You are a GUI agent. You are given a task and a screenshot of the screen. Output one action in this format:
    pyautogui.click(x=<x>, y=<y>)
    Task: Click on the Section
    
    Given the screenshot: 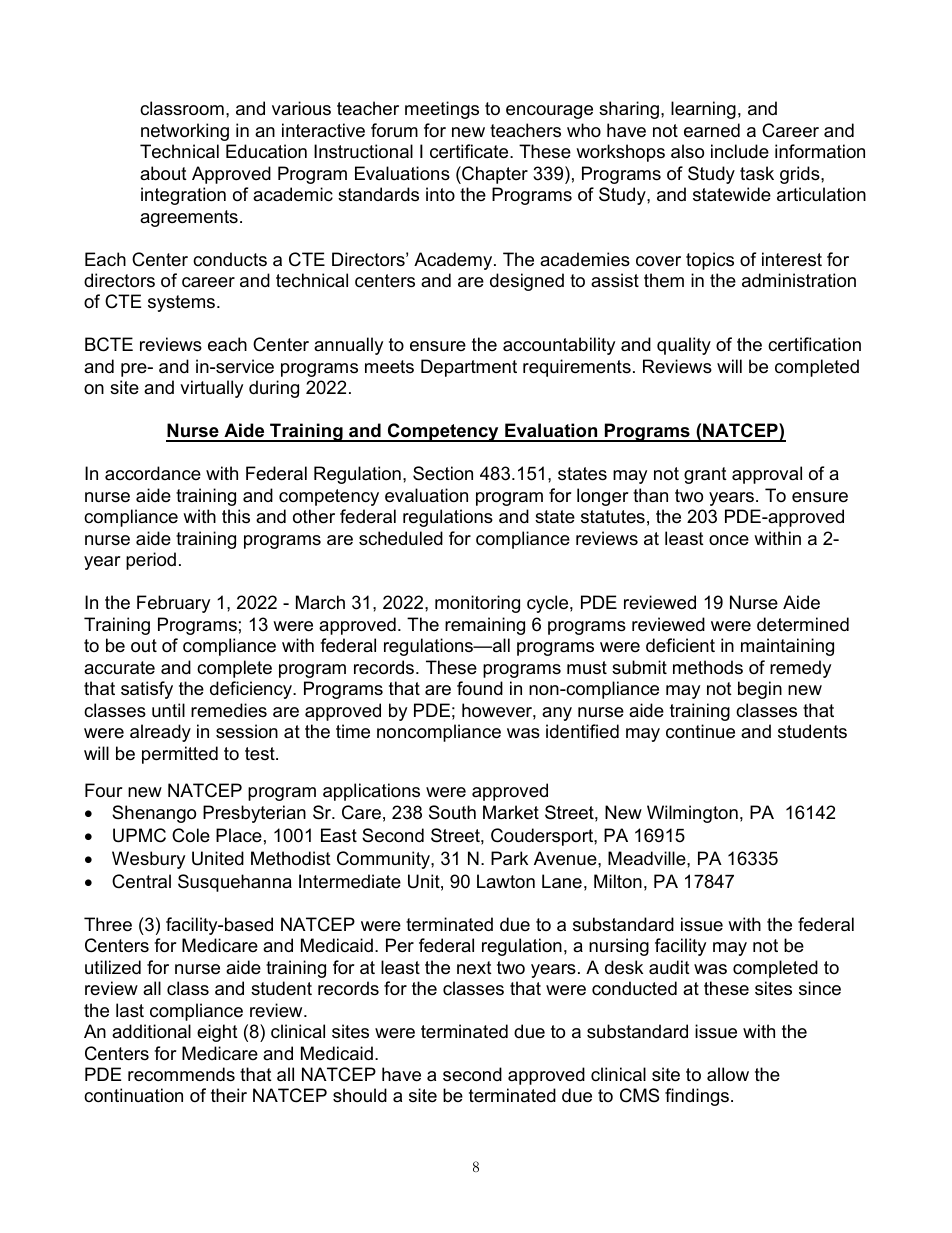 What is the action you would take?
    pyautogui.click(x=443, y=473)
